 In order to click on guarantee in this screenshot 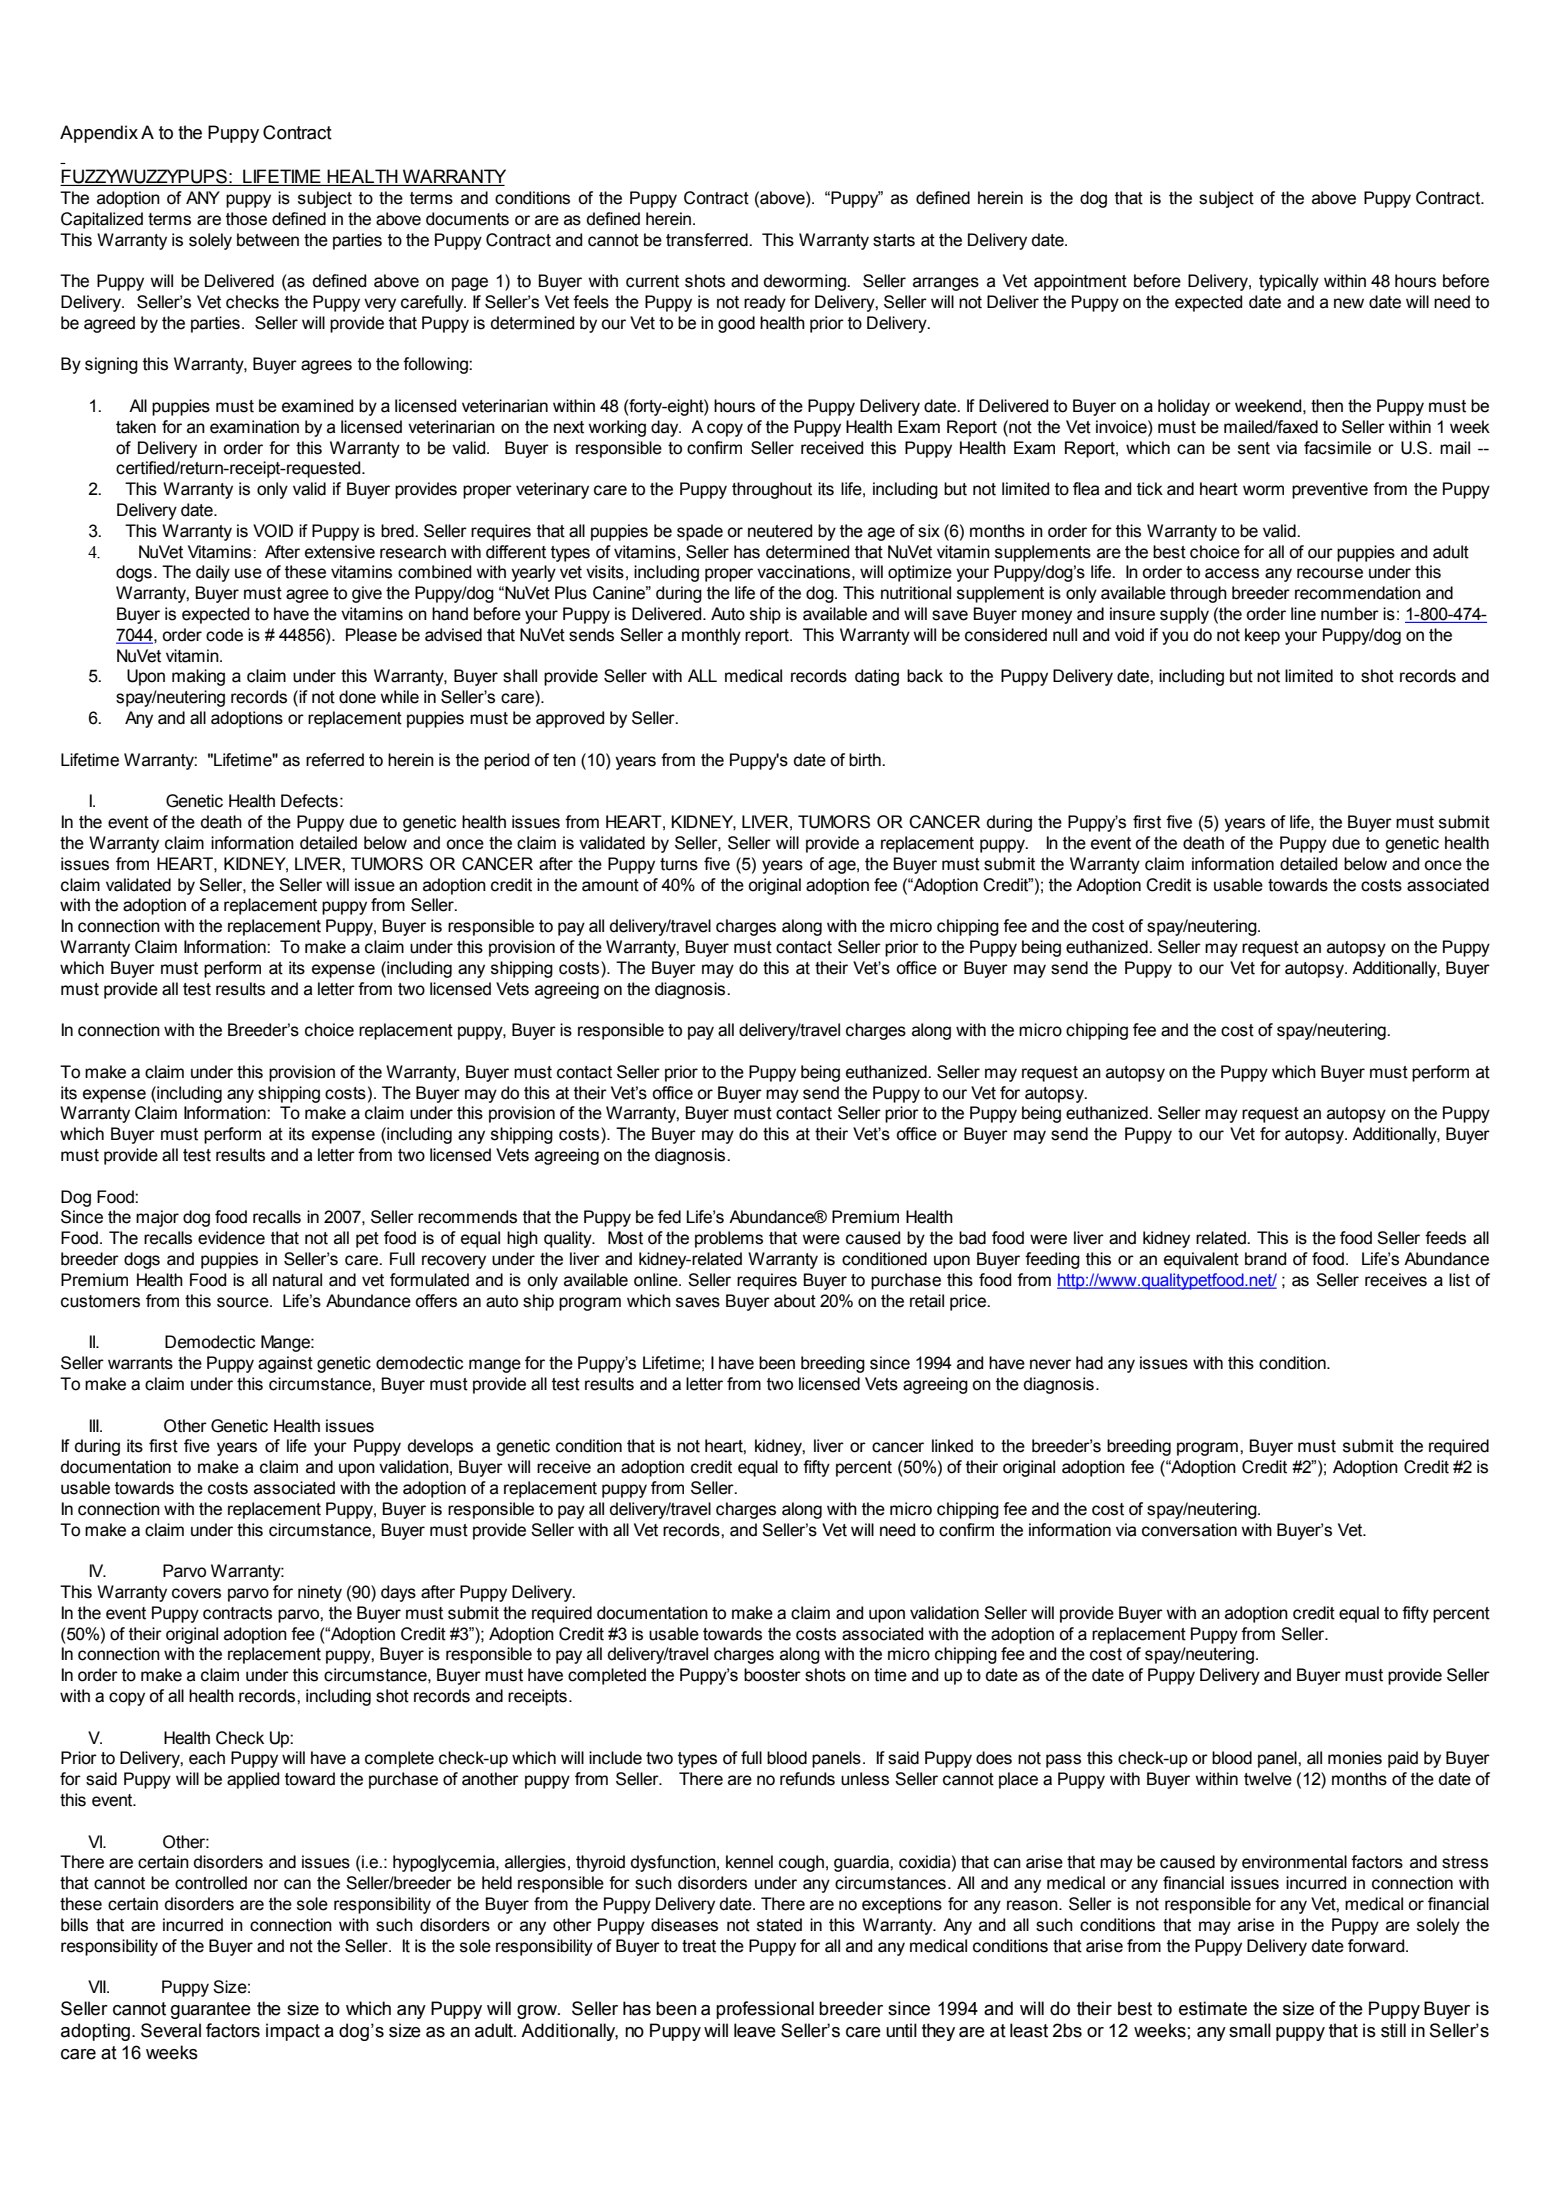, I will do `click(211, 2010)`.
